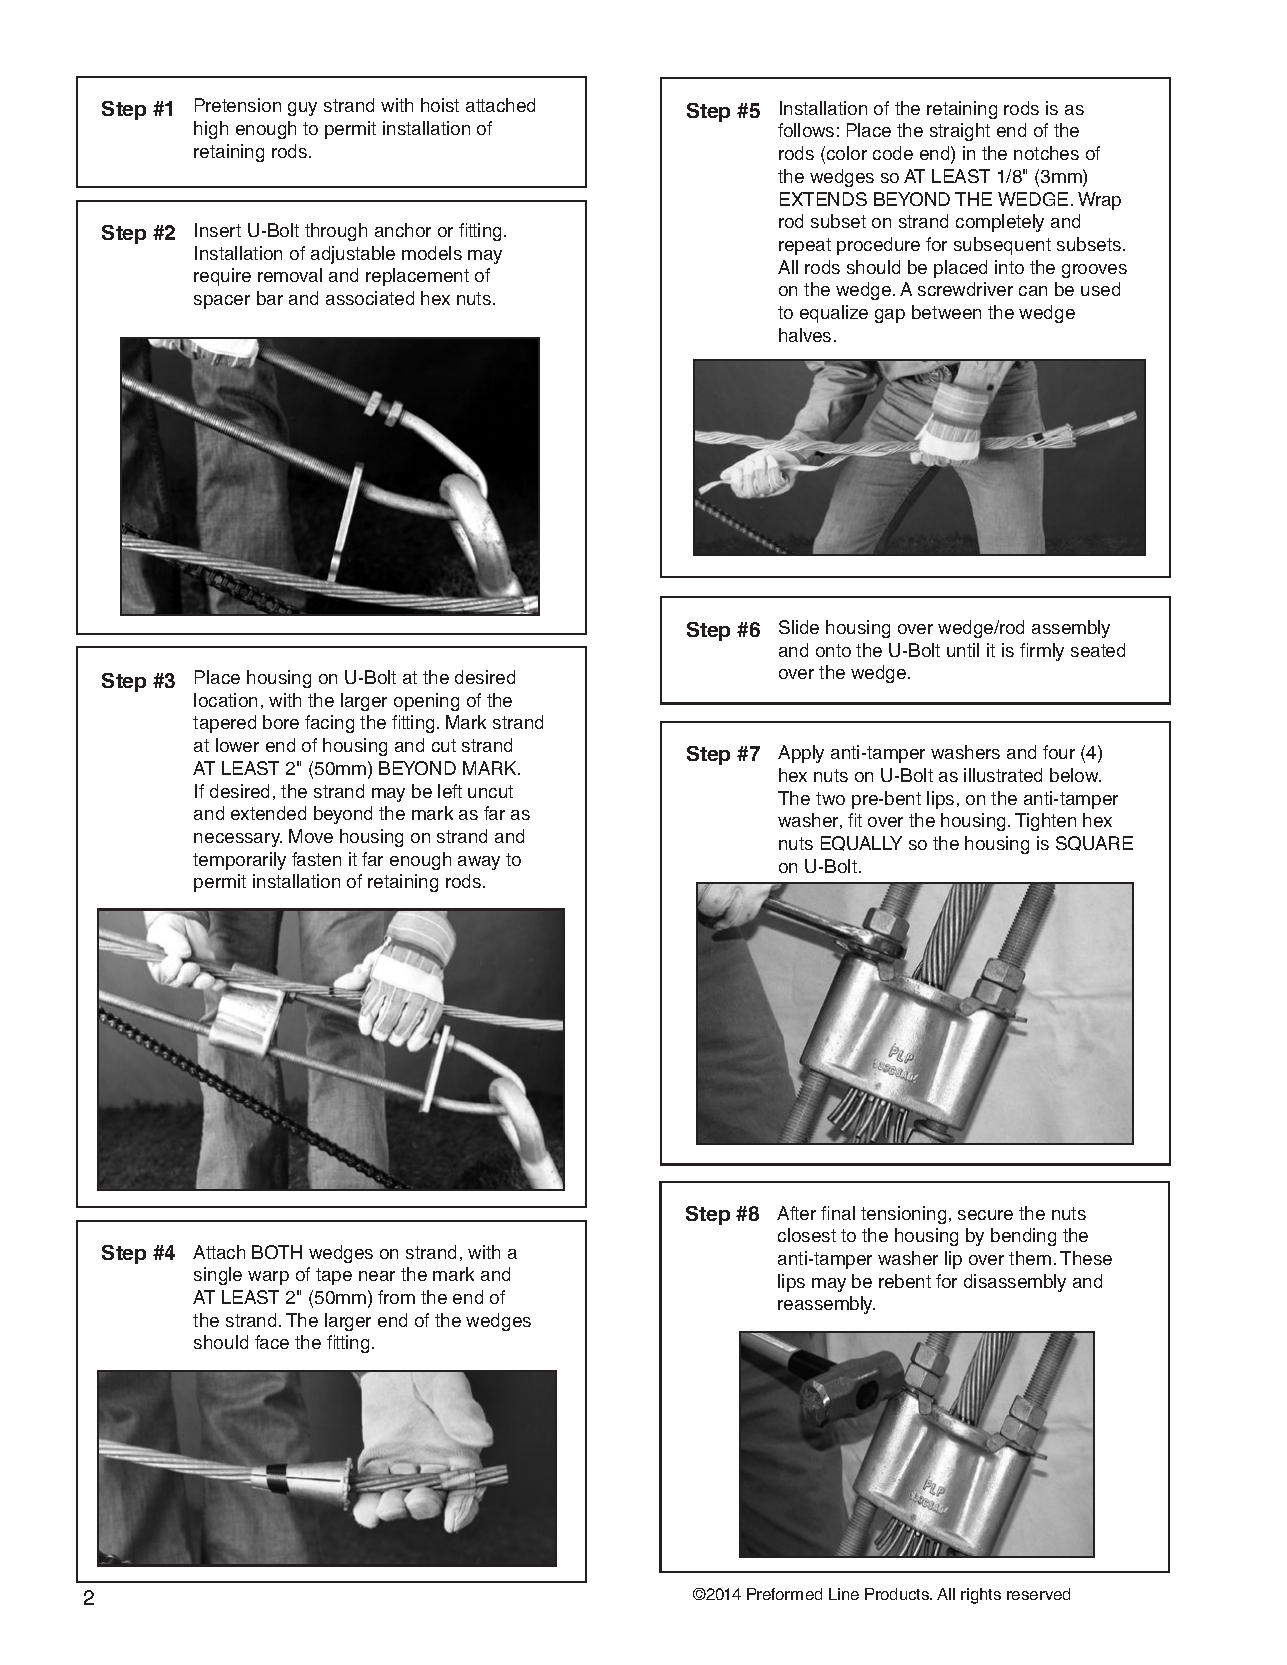  What do you see at coordinates (985, 1215) in the screenshot?
I see `secure` at bounding box center [985, 1215].
